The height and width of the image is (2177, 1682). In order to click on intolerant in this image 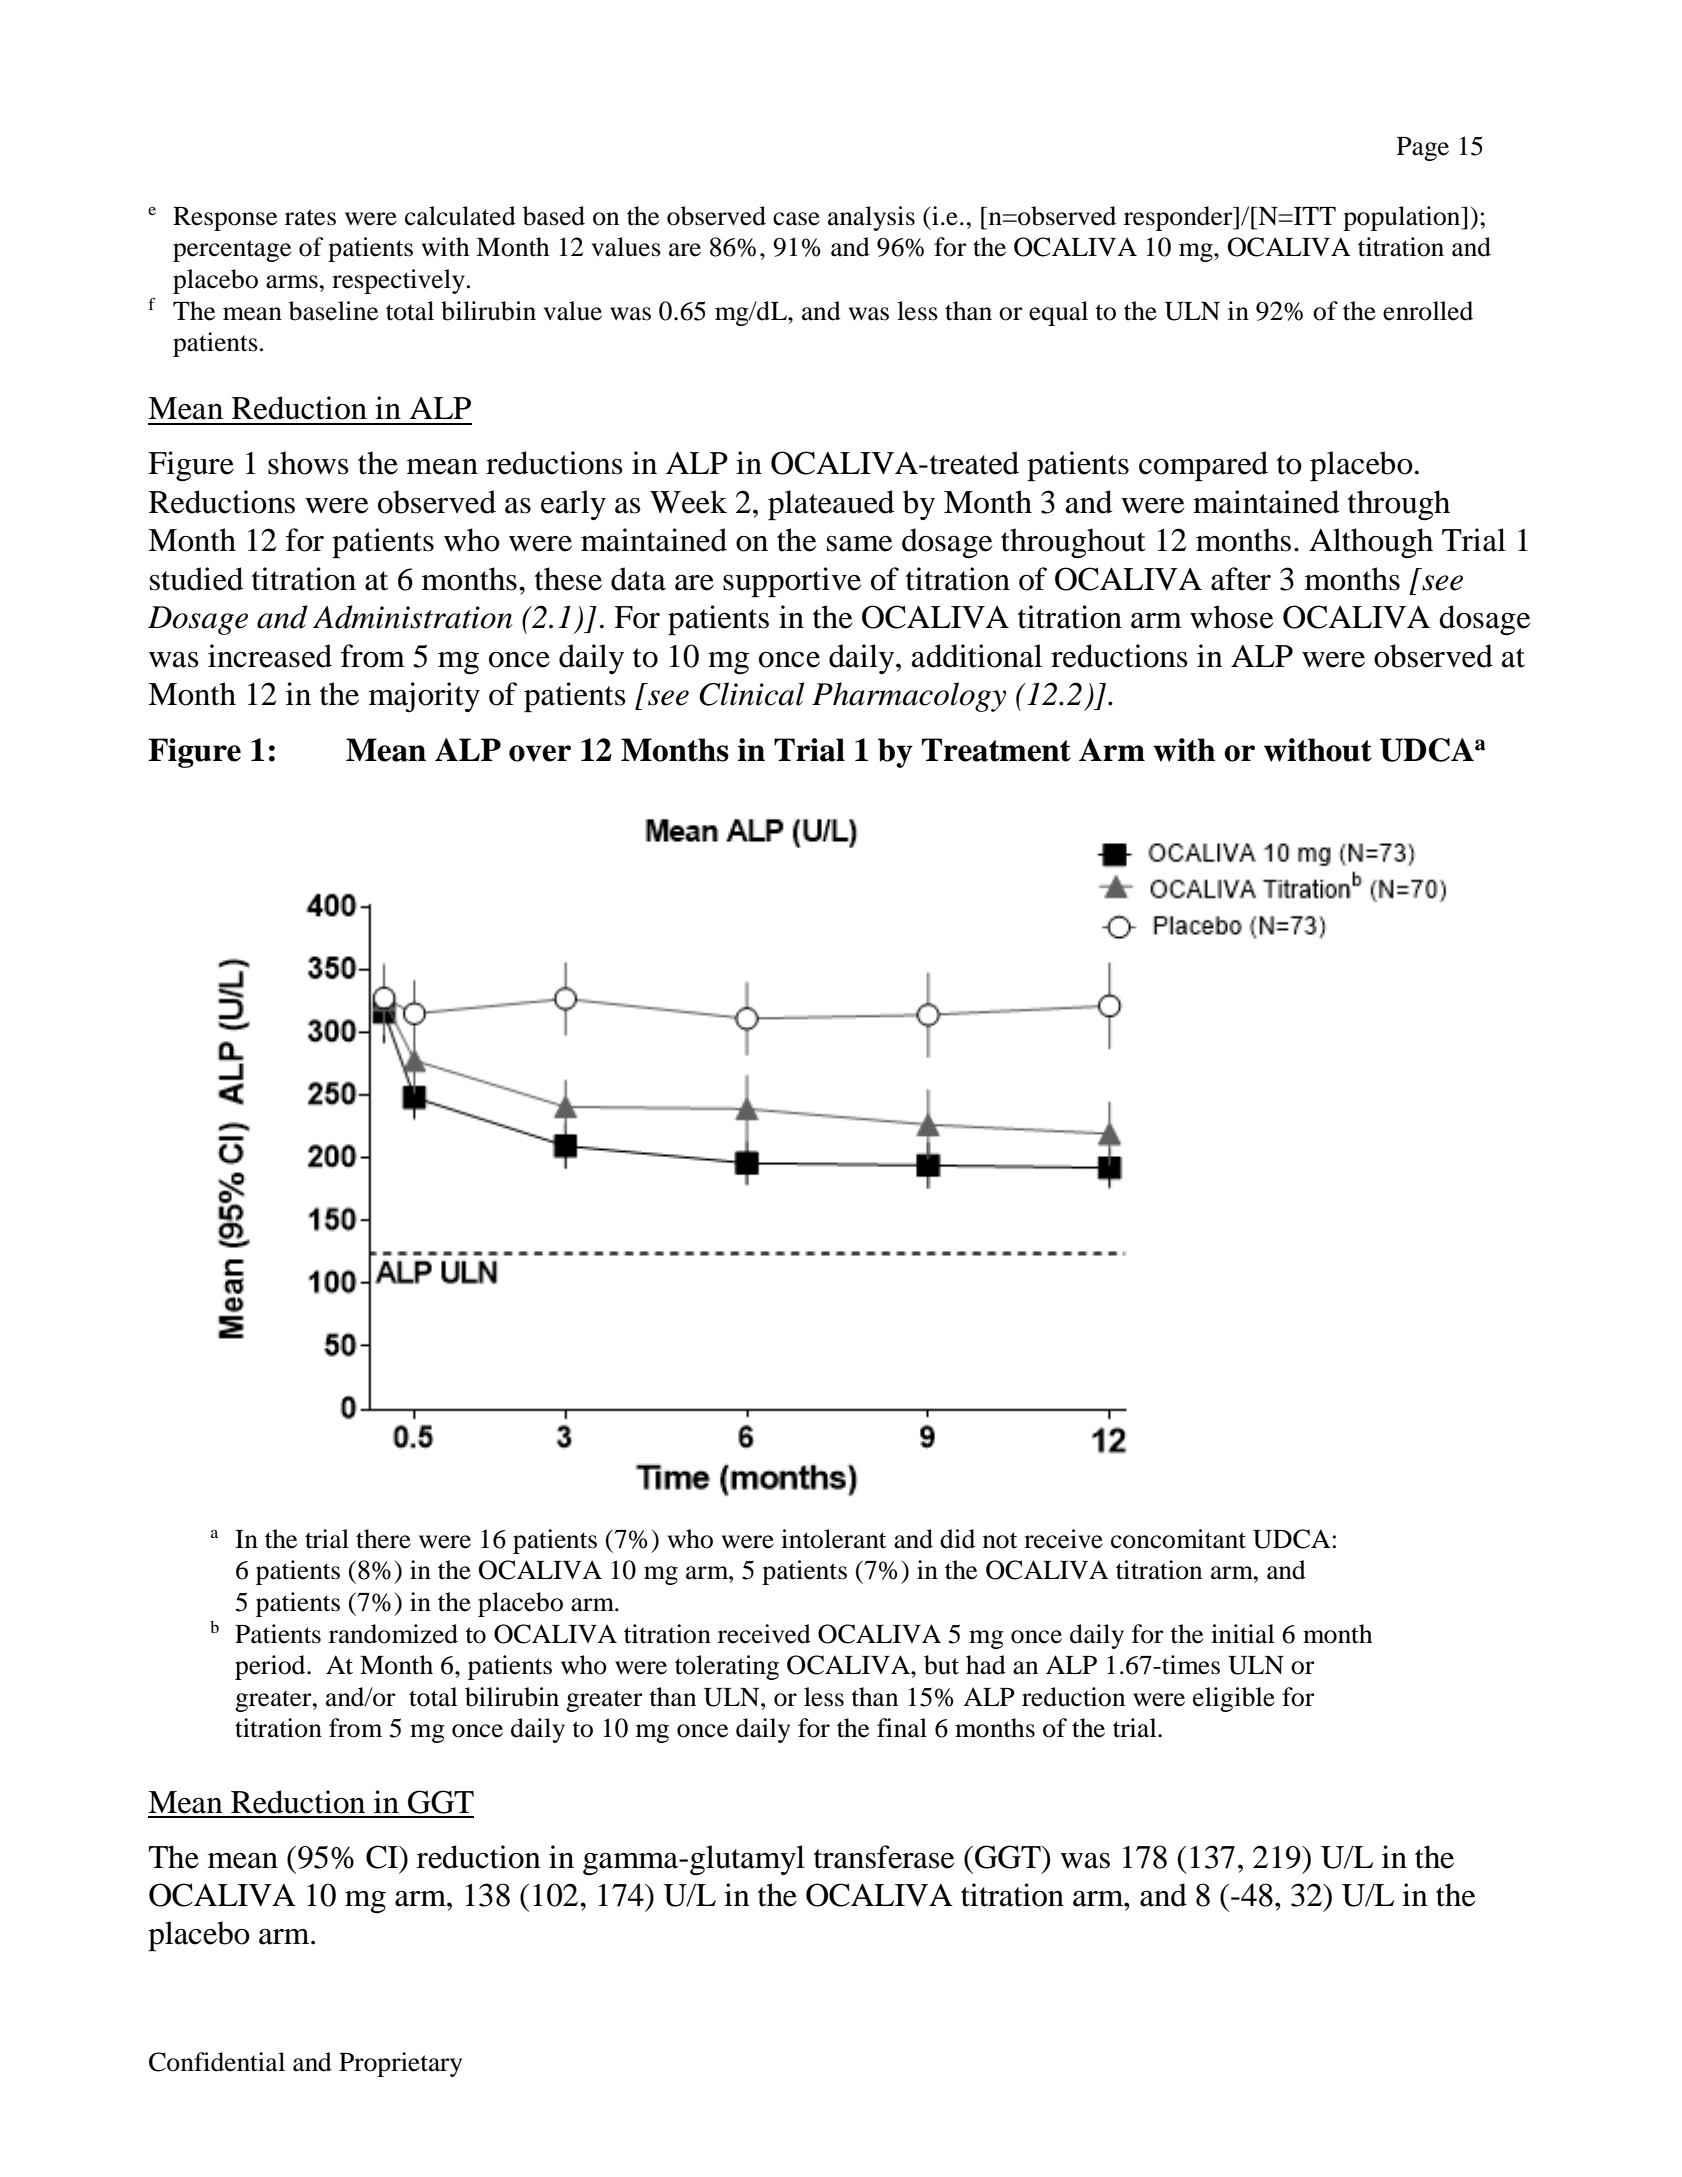, I will do `click(833, 1539)`.
